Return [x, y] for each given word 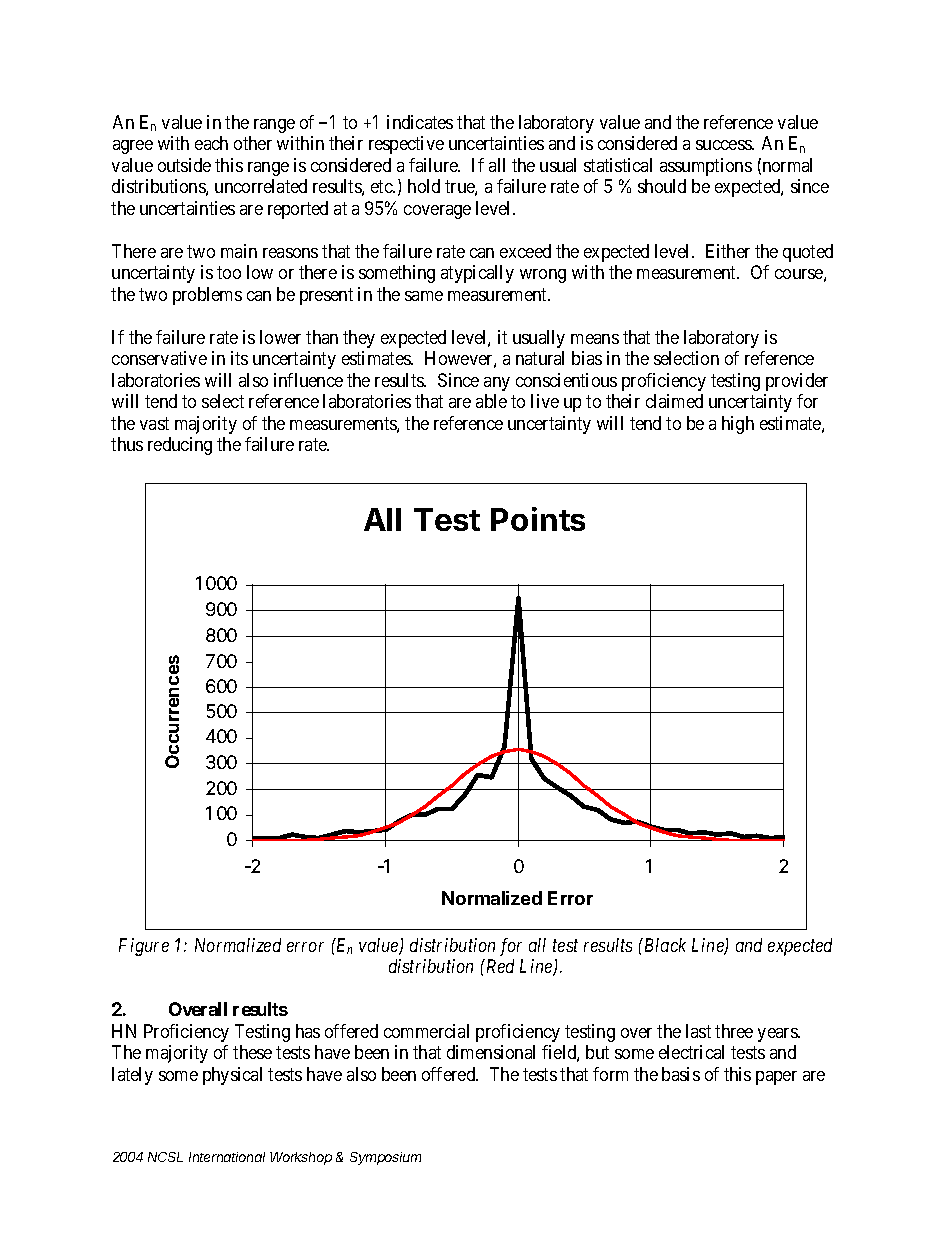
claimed [674, 401]
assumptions [706, 167]
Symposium [385, 1158]
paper [776, 1078]
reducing [180, 446]
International [227, 1157]
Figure [144, 947]
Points [538, 519]
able [491, 401]
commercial [426, 1031]
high [738, 425]
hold [424, 186]
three [734, 1031]
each [211, 143]
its [239, 358]
